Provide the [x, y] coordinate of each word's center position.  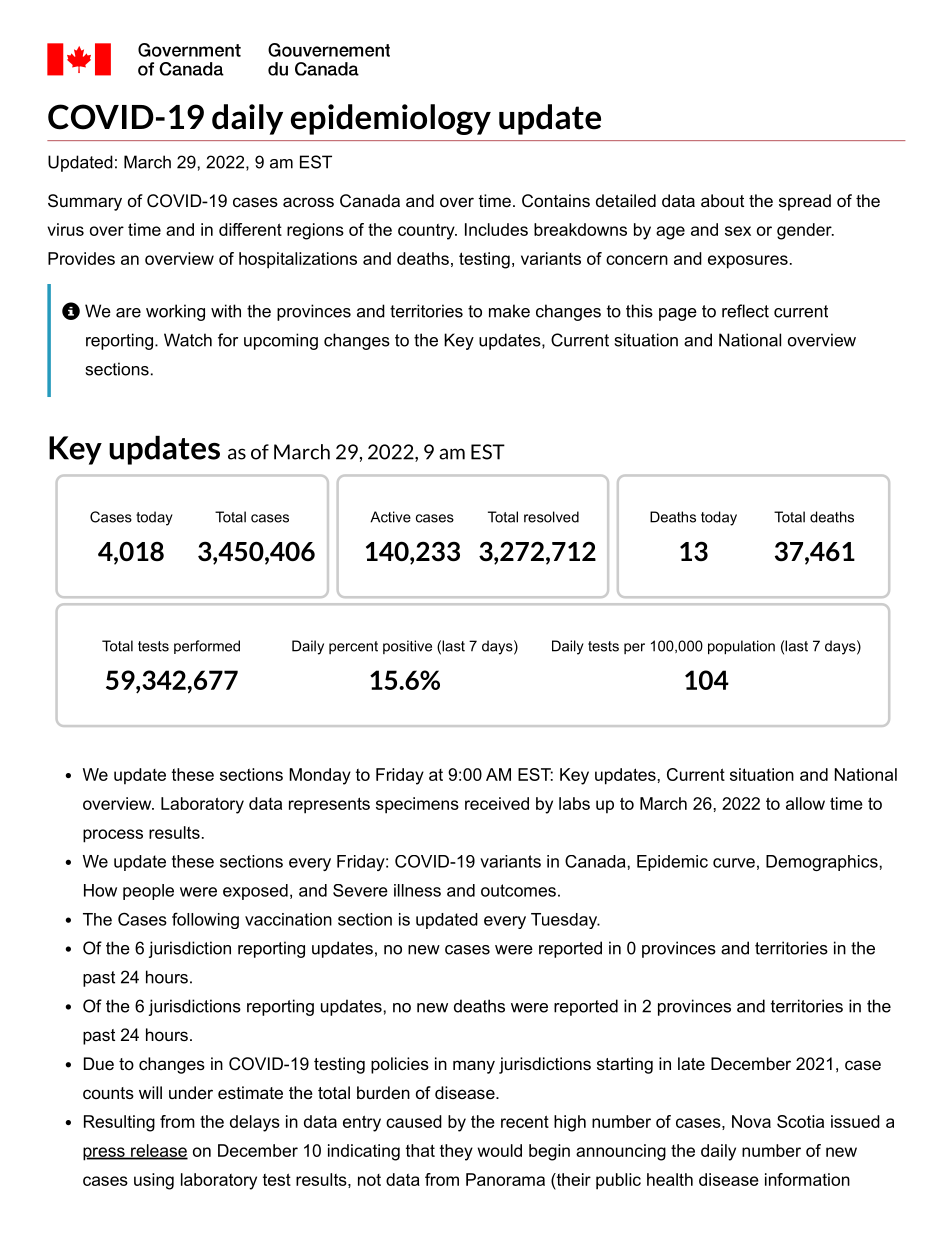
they [456, 1152]
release [158, 1151]
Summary [85, 202]
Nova [751, 1121]
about [722, 200]
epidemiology [391, 119]
